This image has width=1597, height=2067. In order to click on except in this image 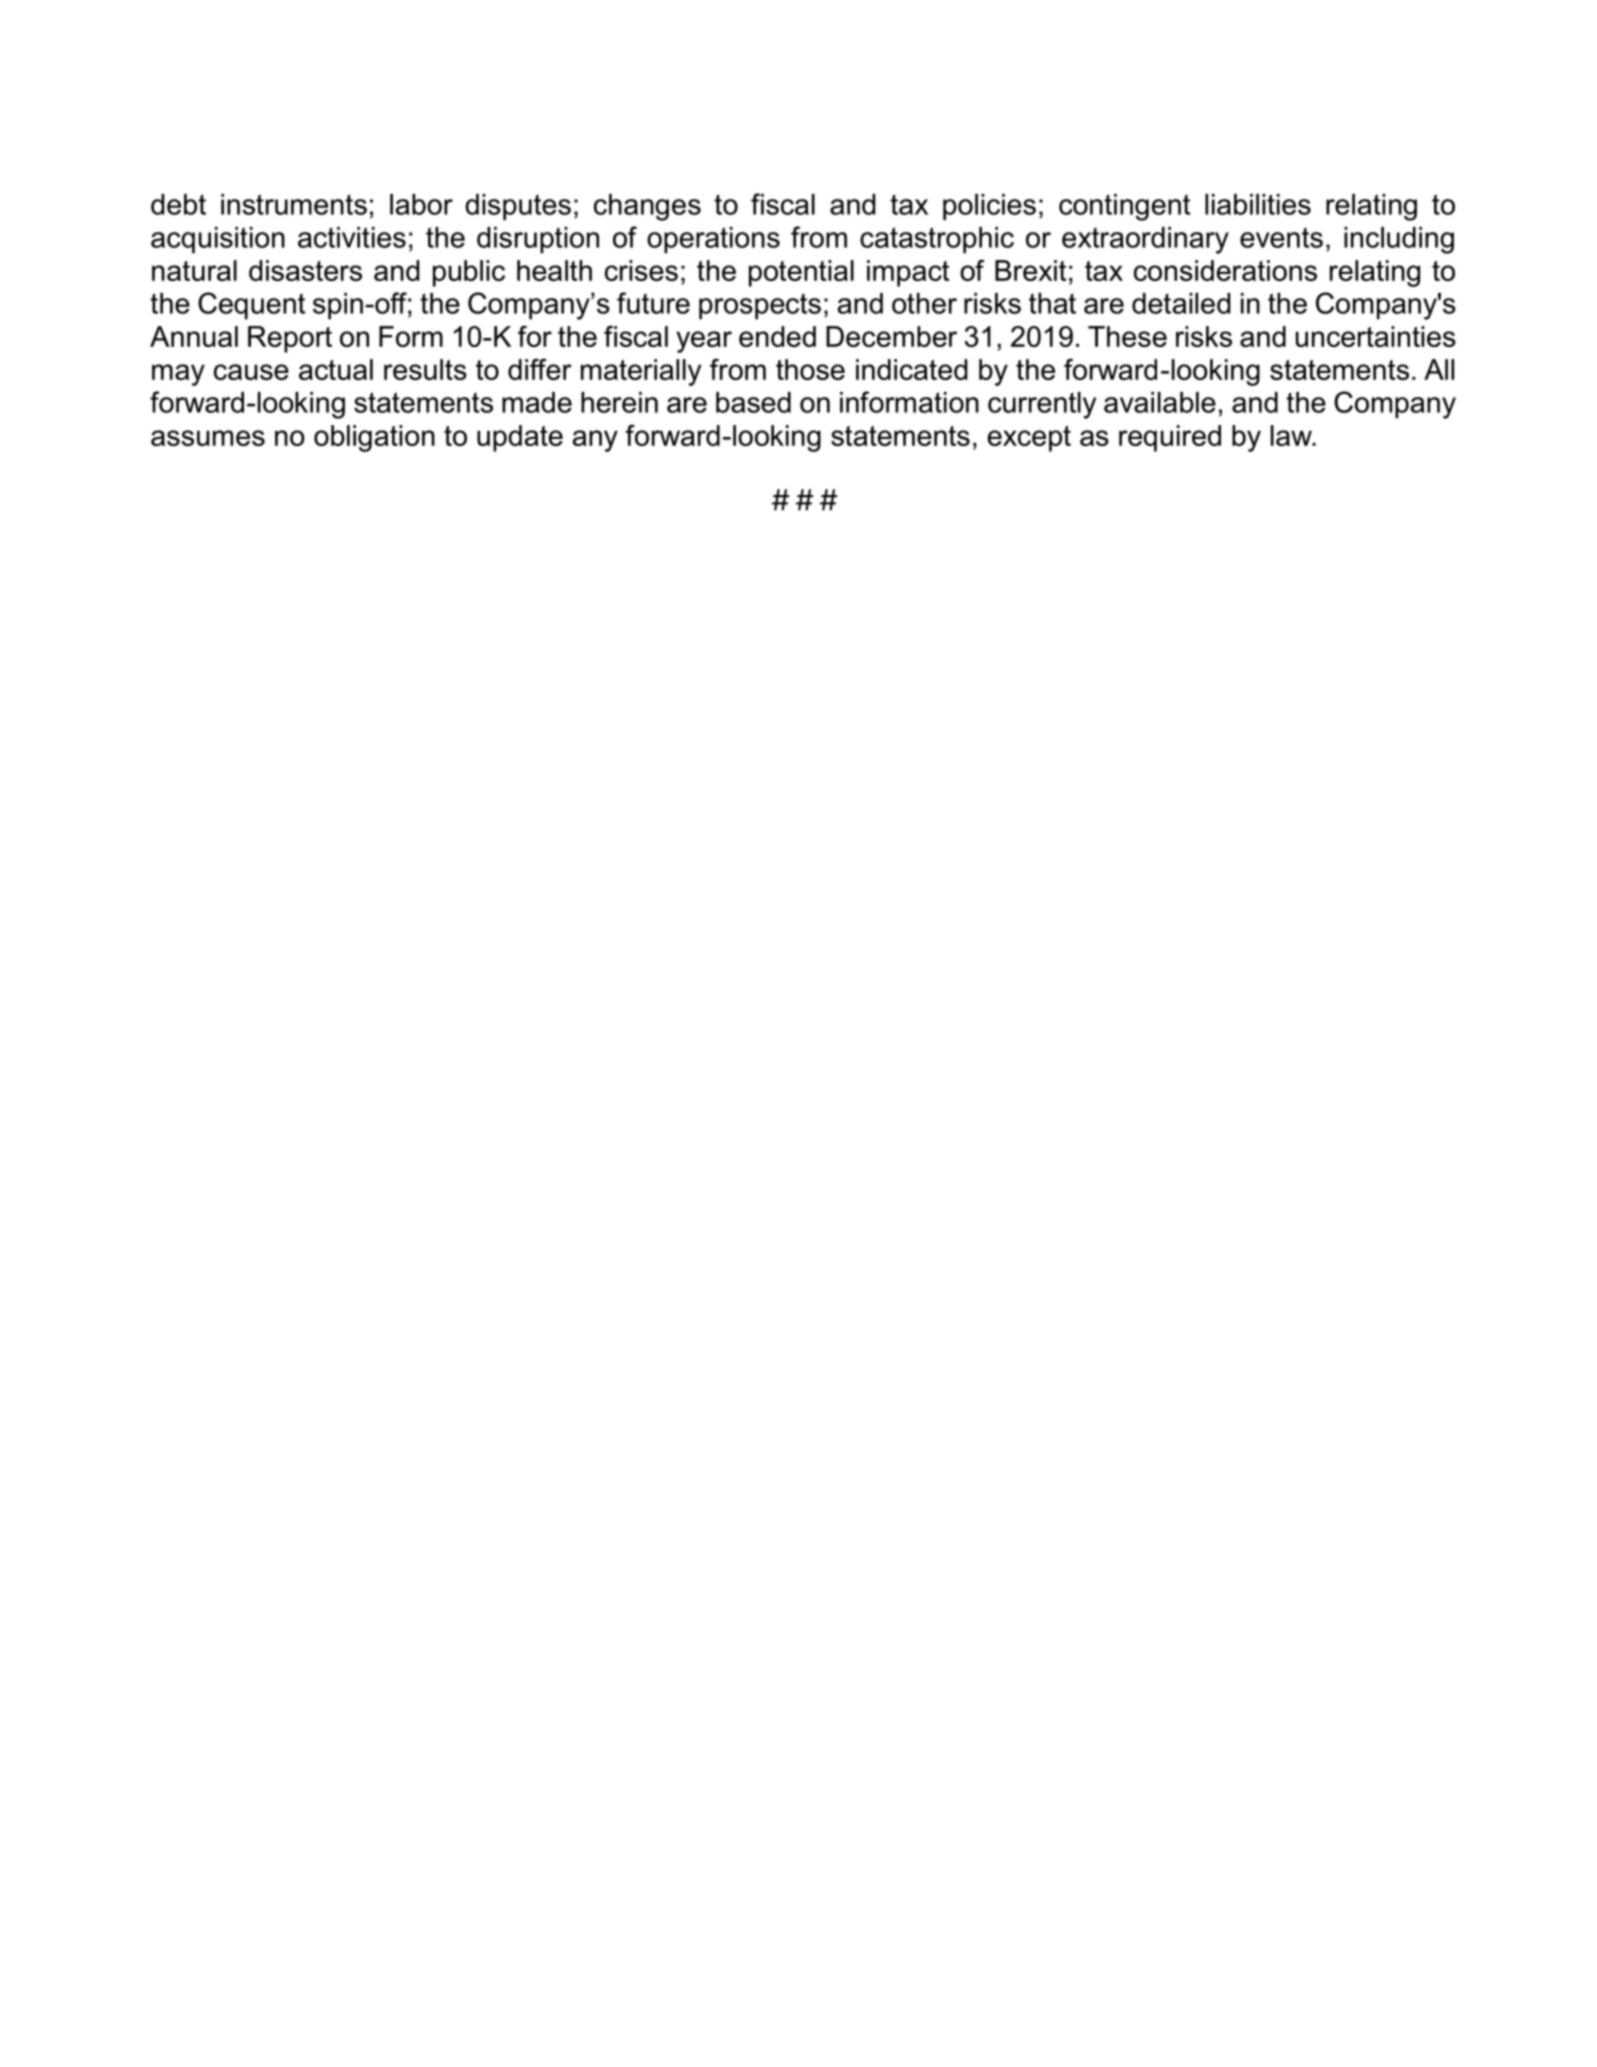, I will do `click(1029, 439)`.
